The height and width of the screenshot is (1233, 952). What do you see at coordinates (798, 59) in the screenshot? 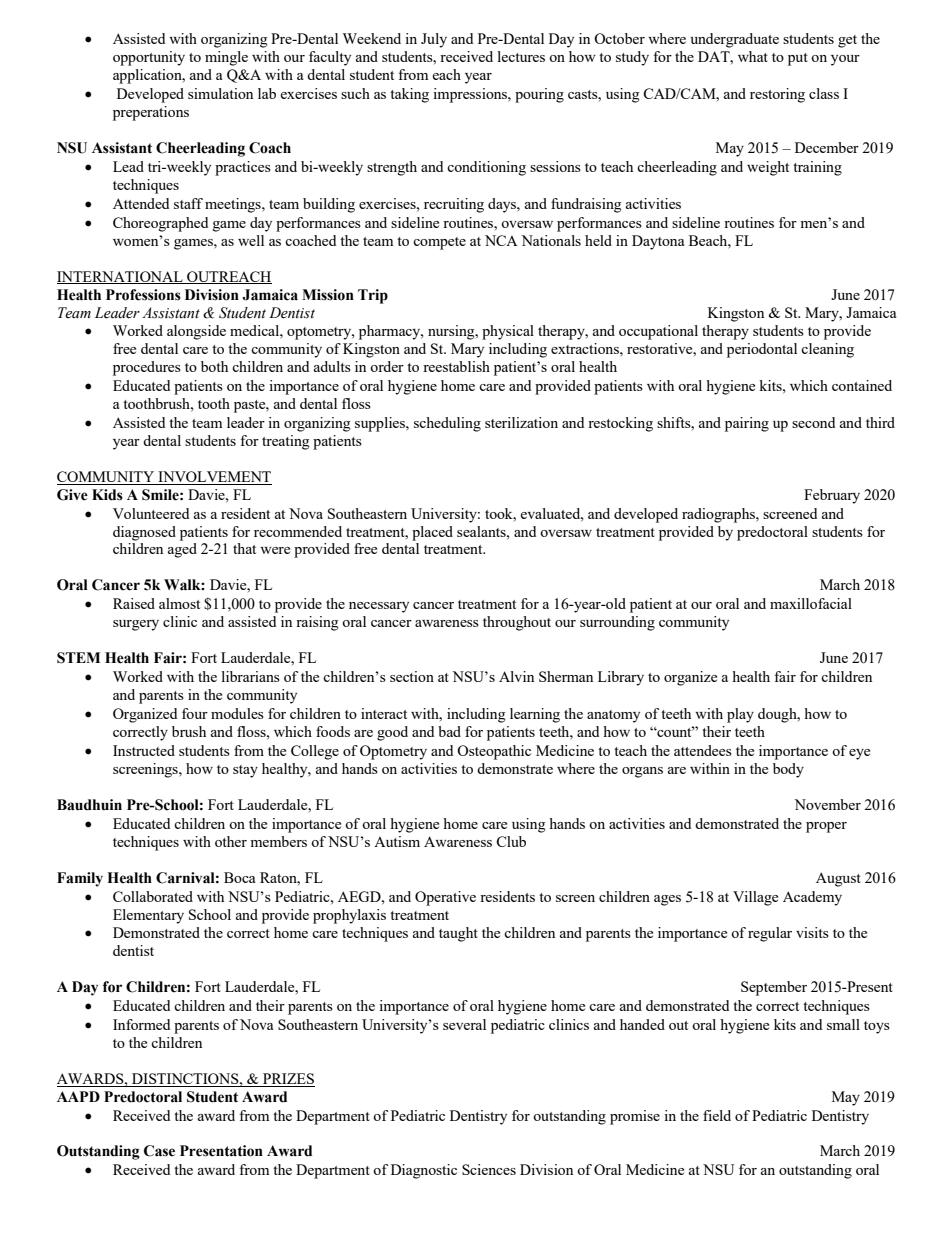
I see `put` at bounding box center [798, 59].
